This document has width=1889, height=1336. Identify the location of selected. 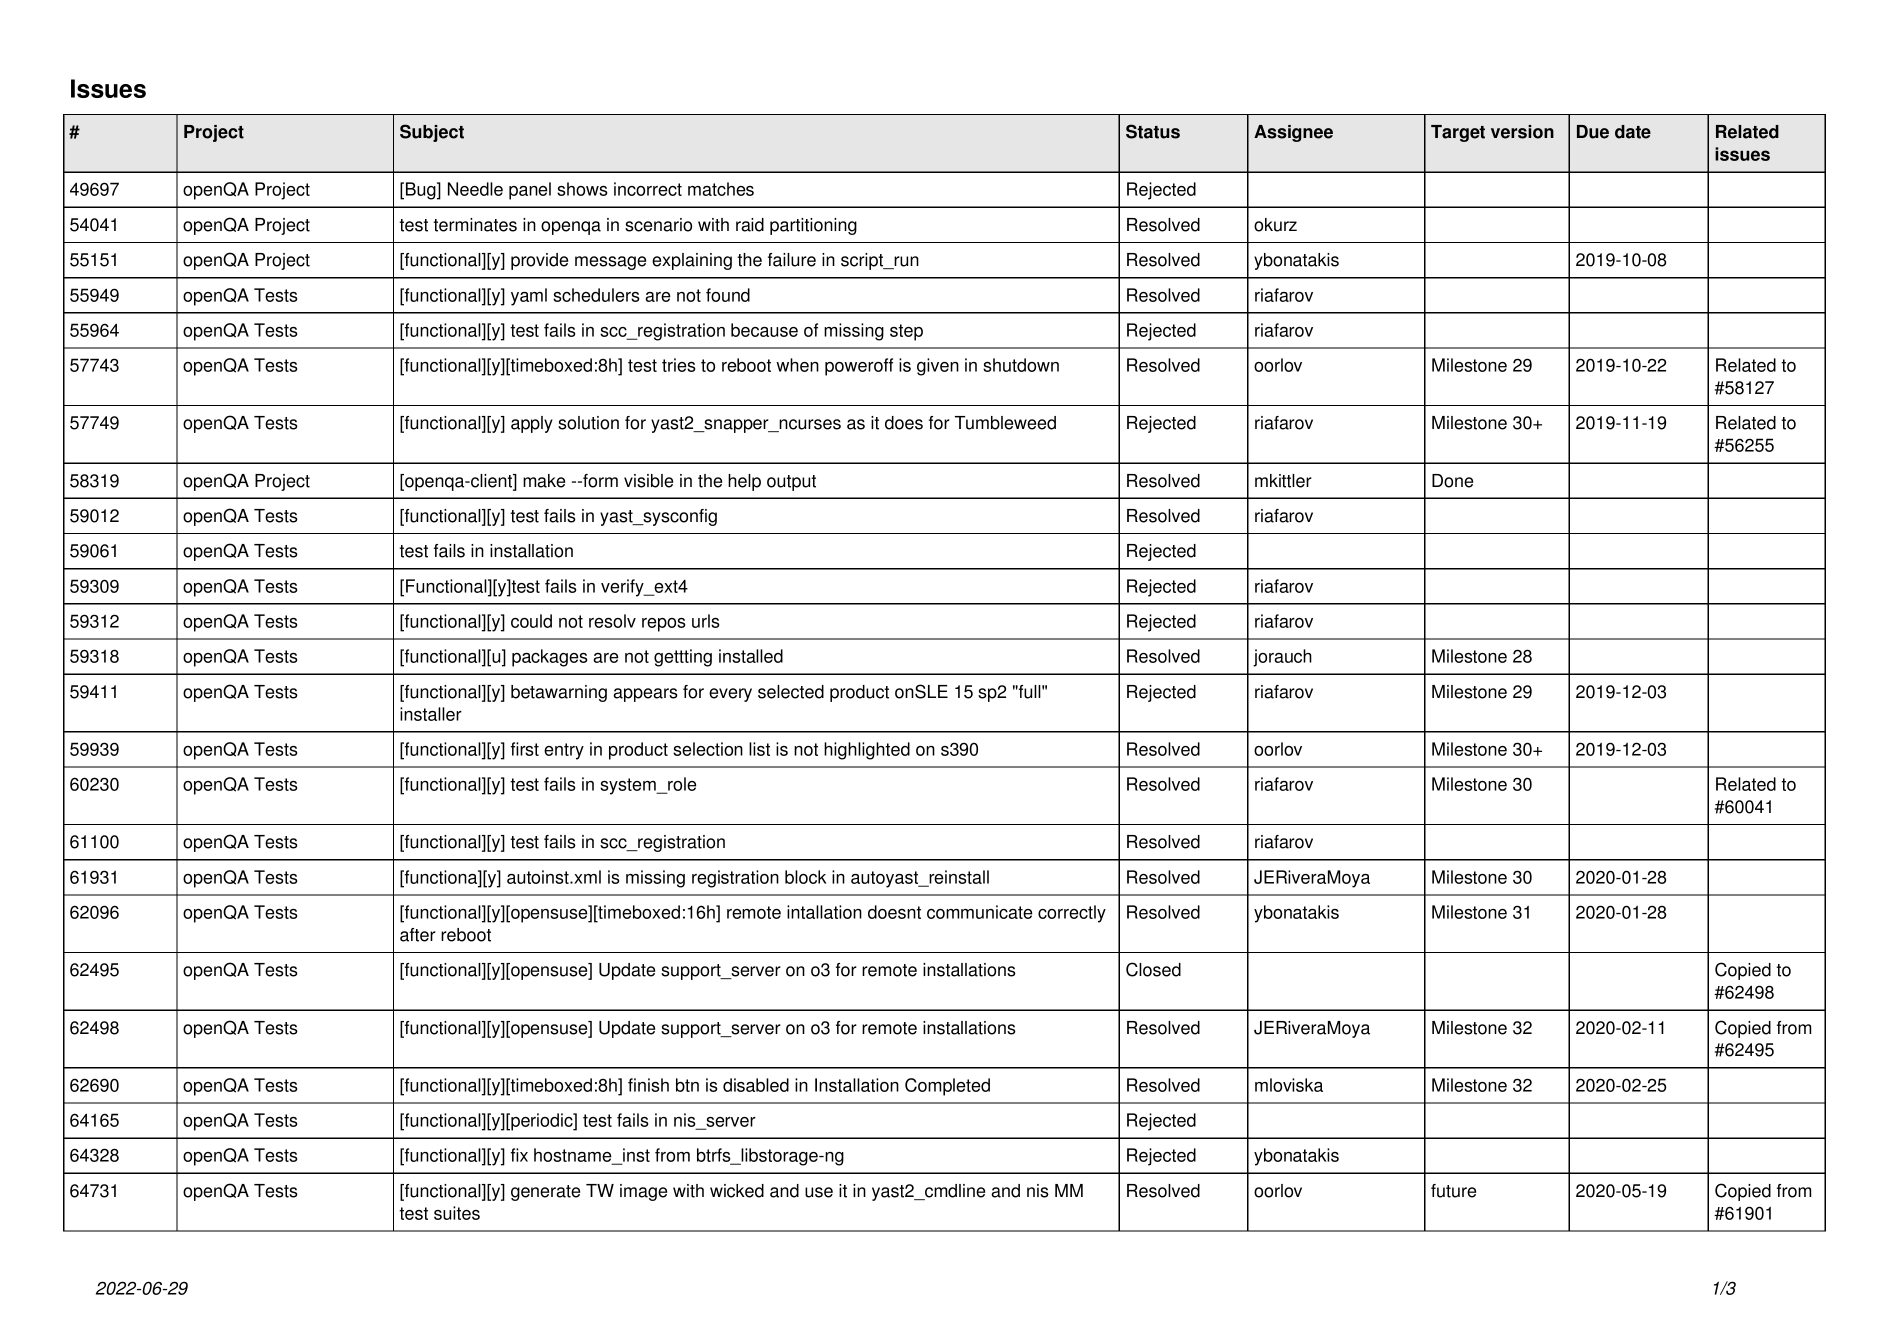
(791, 692).
